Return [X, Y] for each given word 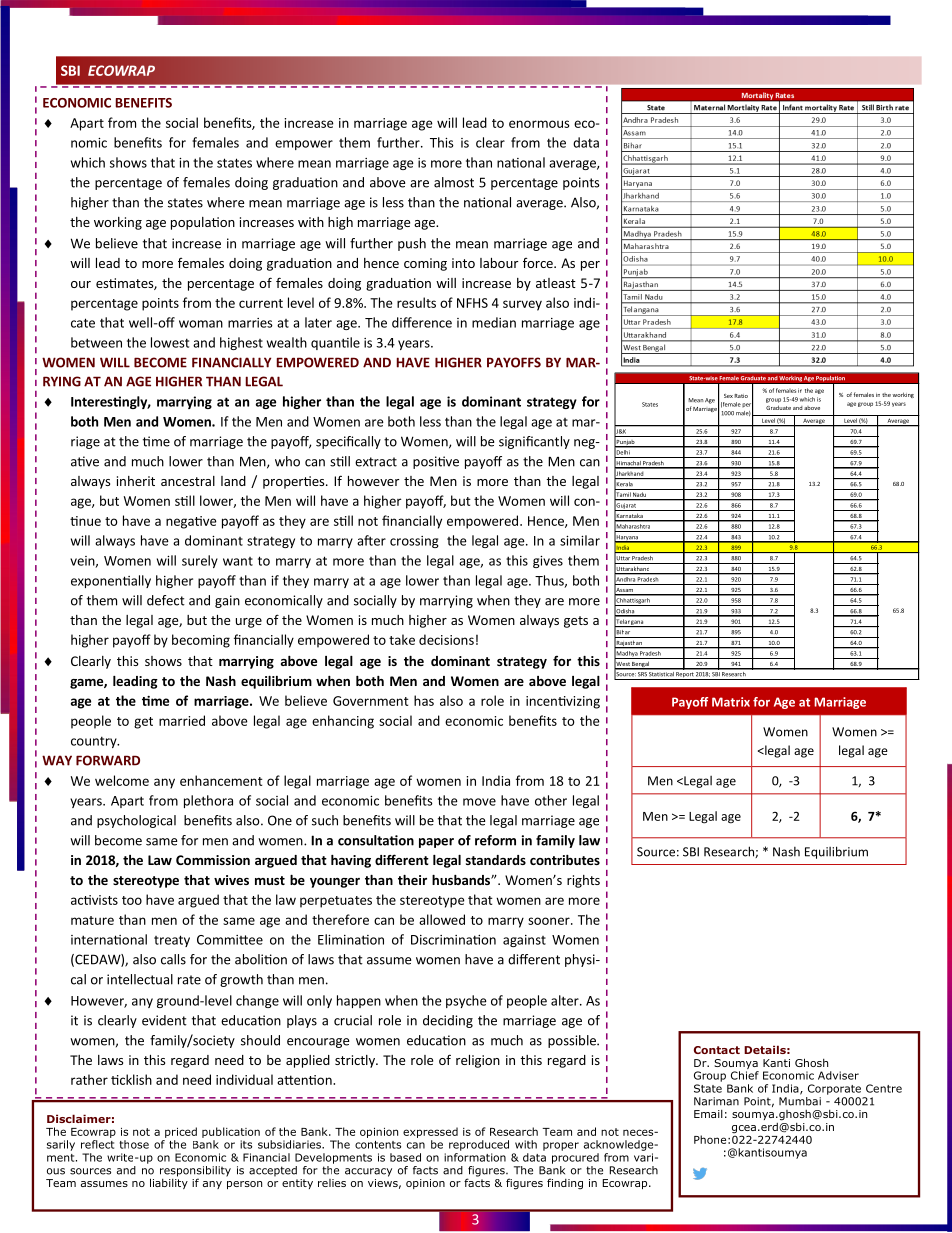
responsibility [195, 1172]
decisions [446, 639]
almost [454, 182]
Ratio [741, 396]
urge [249, 623]
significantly [534, 442]
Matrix [731, 702]
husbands [462, 880]
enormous [539, 124]
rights [583, 881]
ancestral [188, 481]
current [261, 303]
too [132, 900]
